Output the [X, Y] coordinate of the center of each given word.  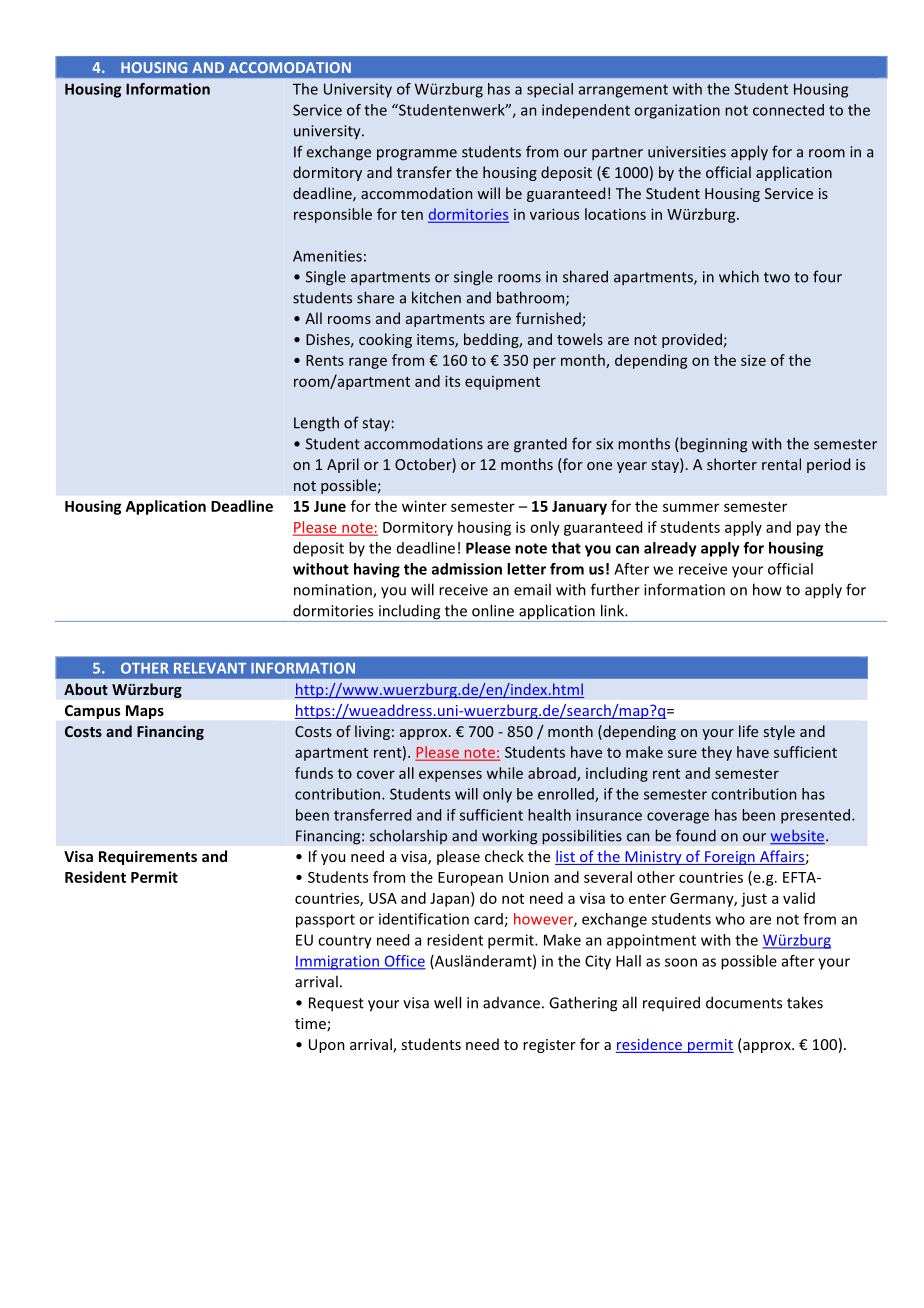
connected [788, 110]
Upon [327, 1046]
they [716, 753]
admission [467, 569]
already [670, 549]
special [550, 90]
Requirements [148, 857]
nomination [334, 591]
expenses [450, 776]
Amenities [327, 256]
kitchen [436, 297]
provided [692, 340]
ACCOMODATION [290, 67]
